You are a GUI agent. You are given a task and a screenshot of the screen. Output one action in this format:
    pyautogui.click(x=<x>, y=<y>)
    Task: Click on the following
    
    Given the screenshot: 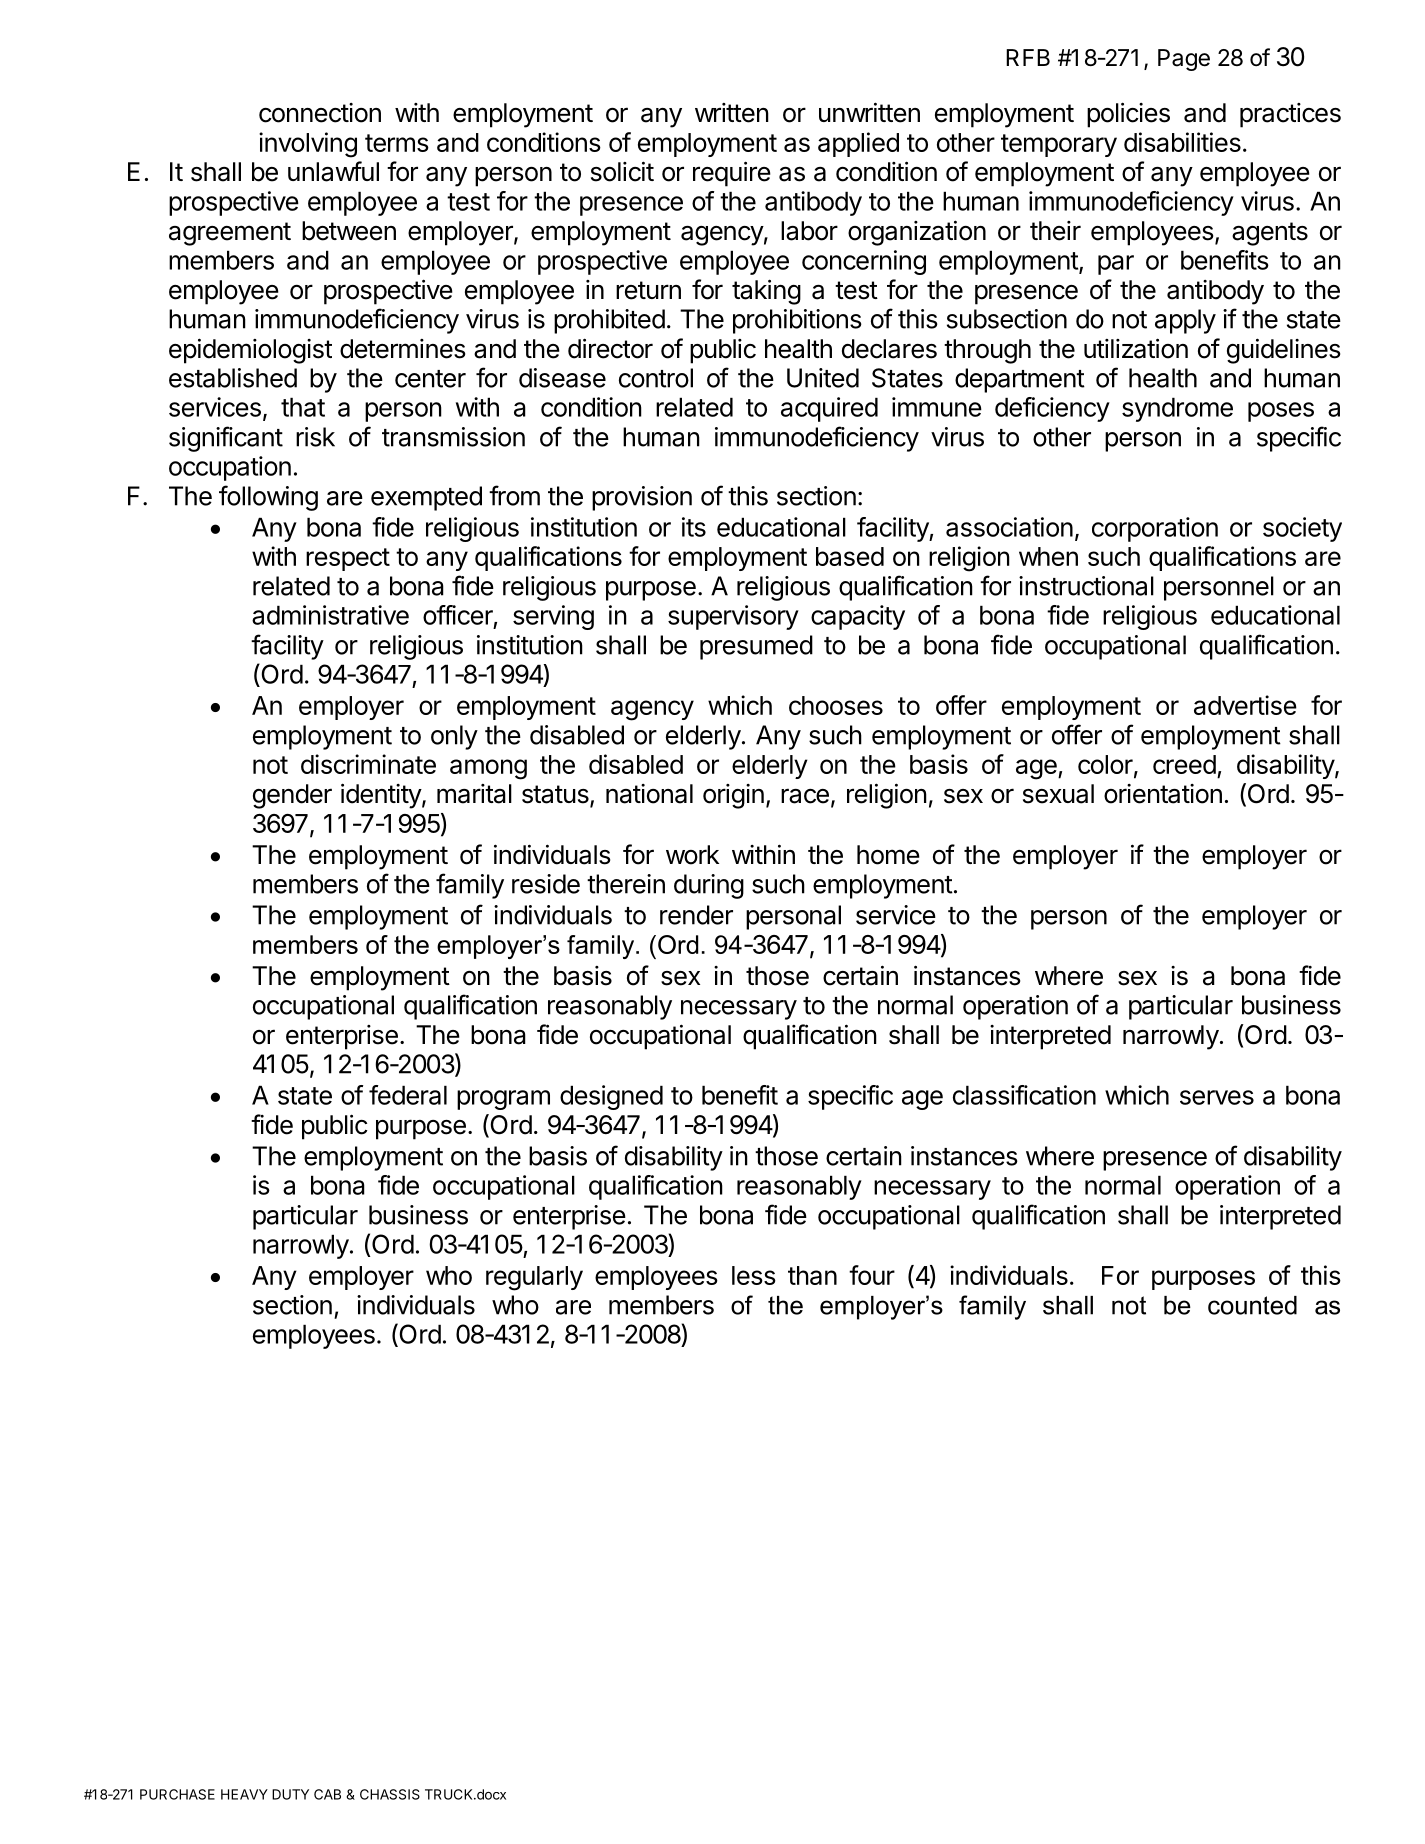 What is the action you would take?
    pyautogui.click(x=268, y=498)
